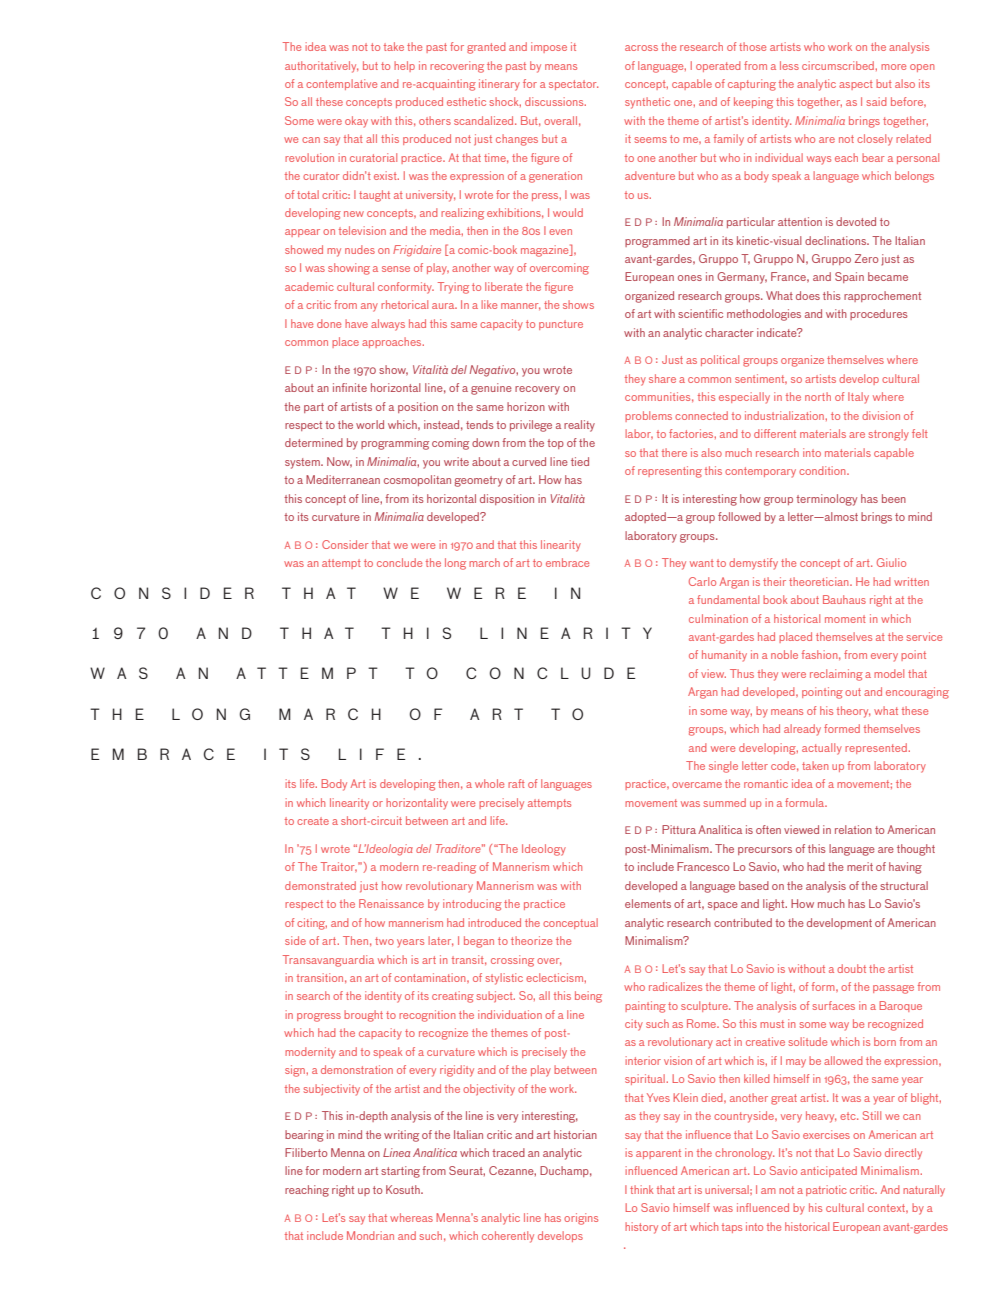 The height and width of the screenshot is (1297, 995). Describe the element at coordinates (580, 461) in the screenshot. I see `tied` at that location.
